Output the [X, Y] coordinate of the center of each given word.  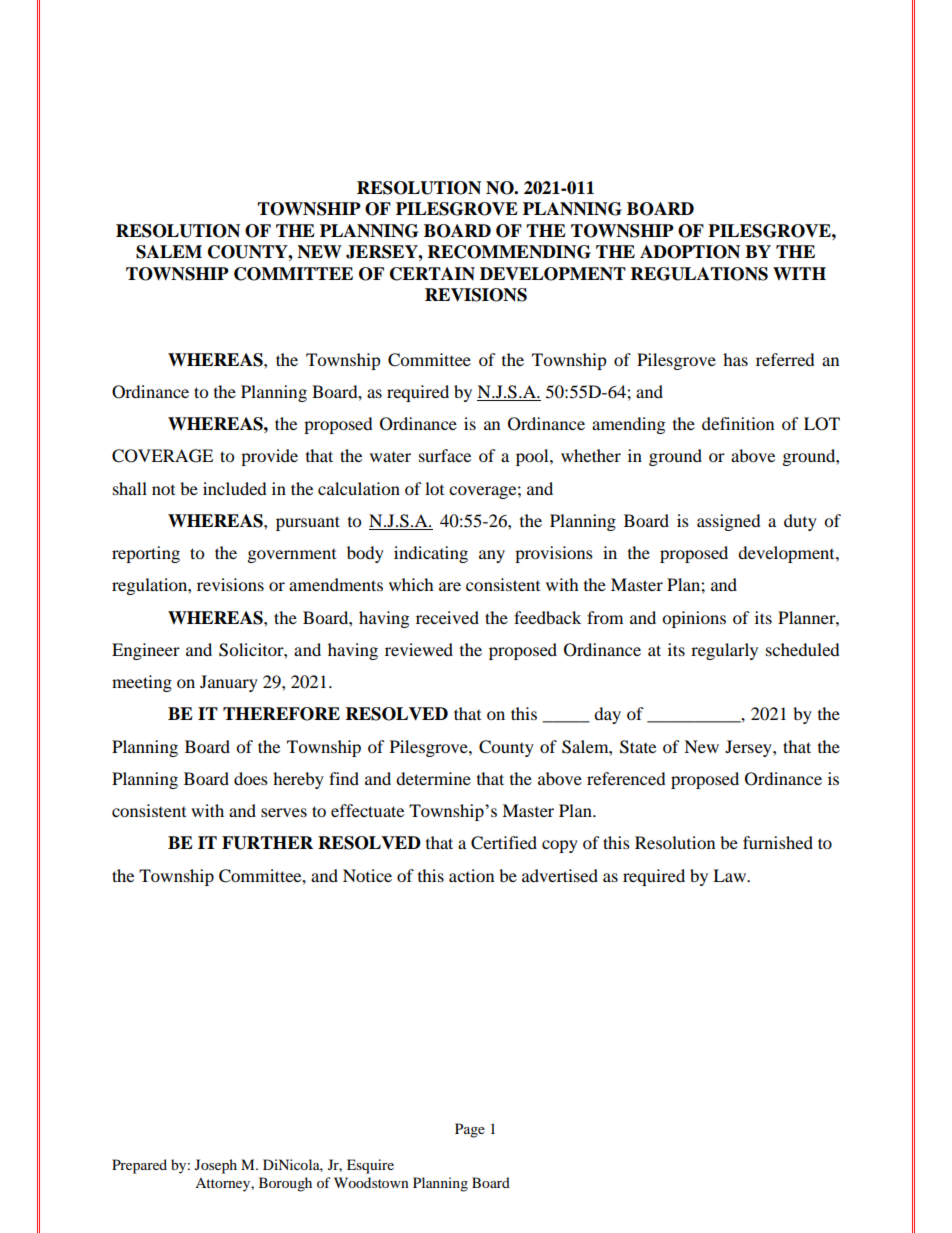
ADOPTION [690, 252]
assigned [729, 522]
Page [470, 1130]
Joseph [216, 1166]
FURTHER [267, 843]
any [492, 556]
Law [731, 875]
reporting [146, 554]
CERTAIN [432, 274]
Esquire [370, 1166]
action [471, 875]
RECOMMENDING [509, 252]
